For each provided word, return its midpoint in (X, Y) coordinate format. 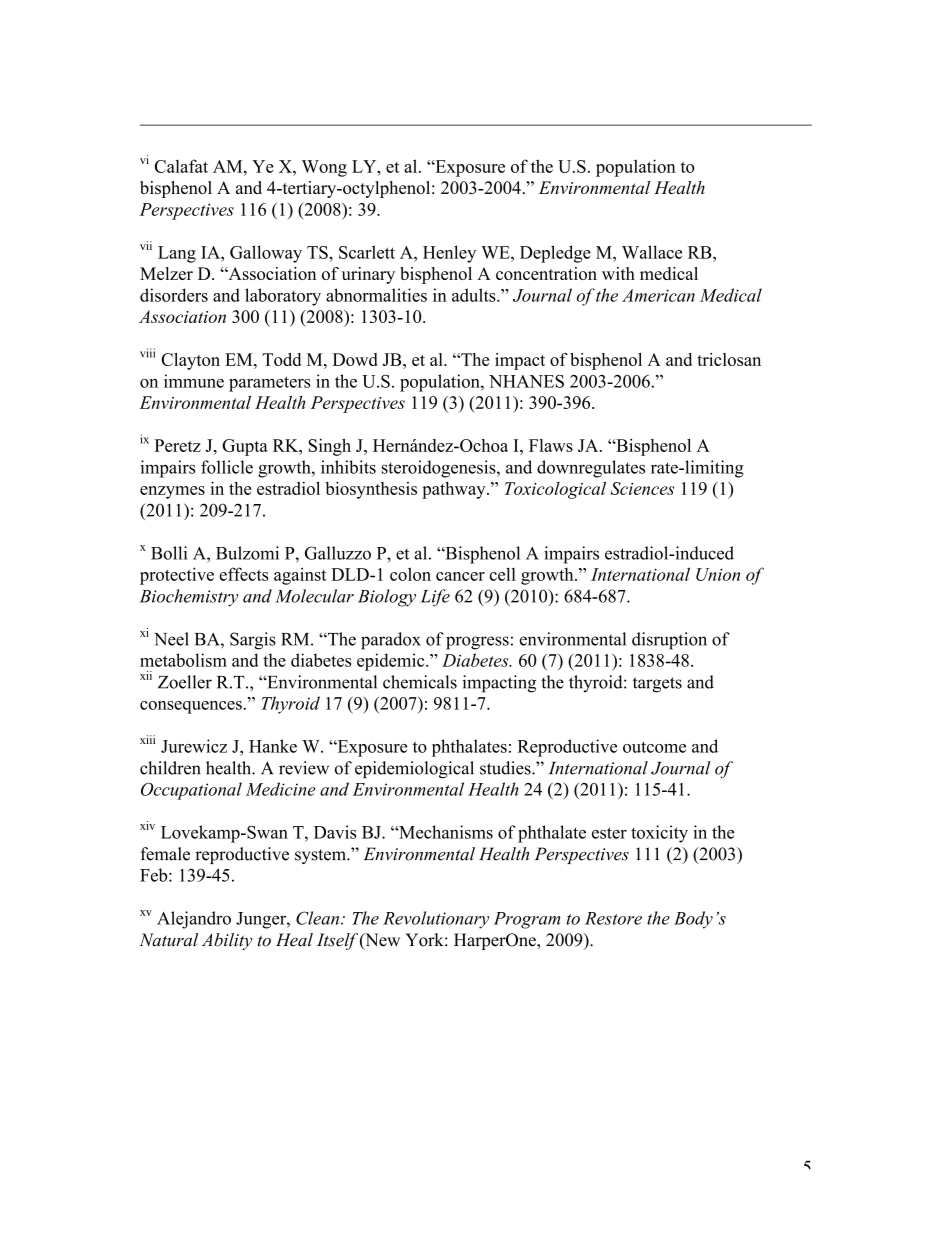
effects (243, 574)
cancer (460, 576)
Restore (613, 918)
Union (718, 574)
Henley (449, 254)
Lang (177, 254)
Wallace (652, 252)
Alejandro (194, 920)
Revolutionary (436, 920)
